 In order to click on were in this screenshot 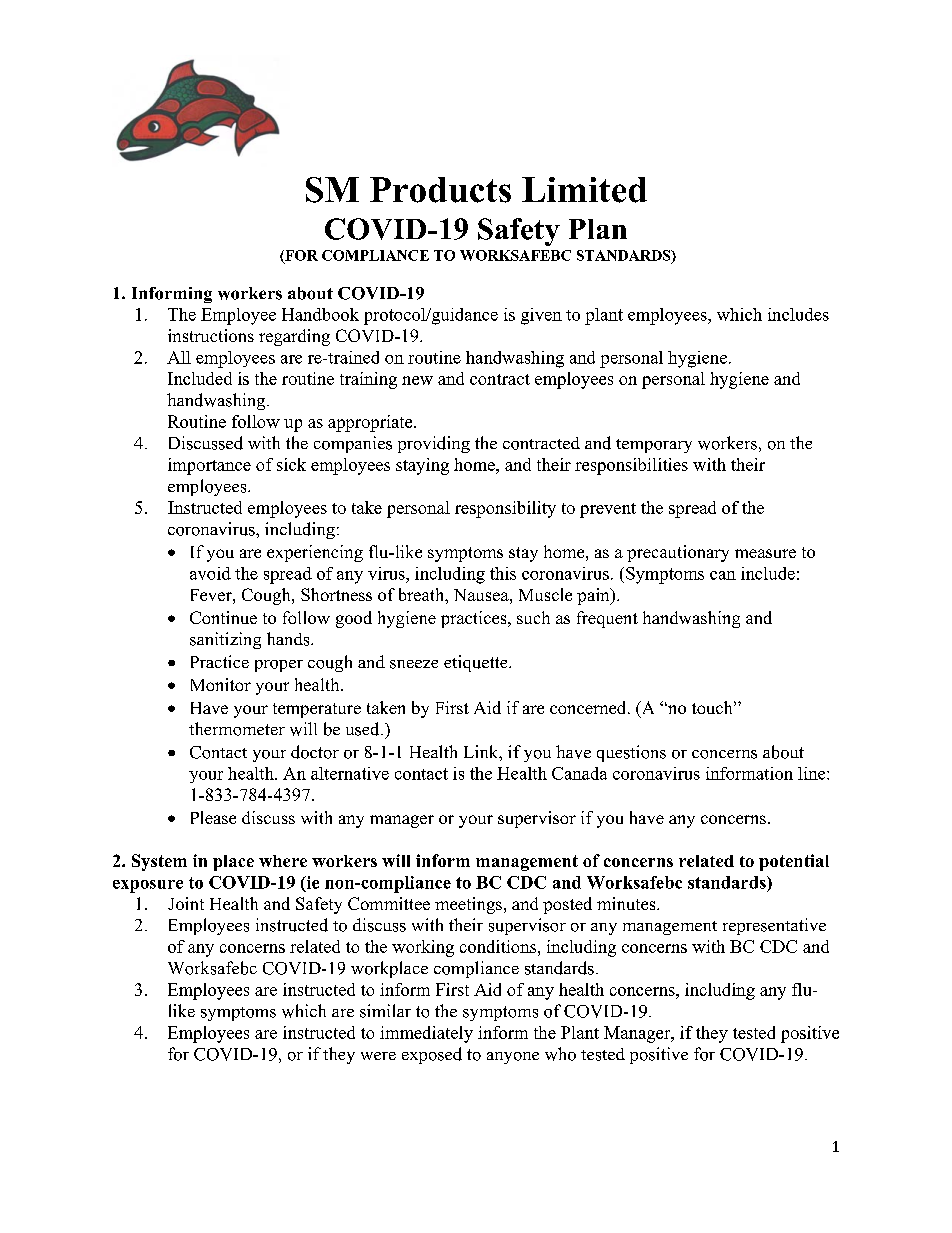, I will do `click(378, 1056)`.
